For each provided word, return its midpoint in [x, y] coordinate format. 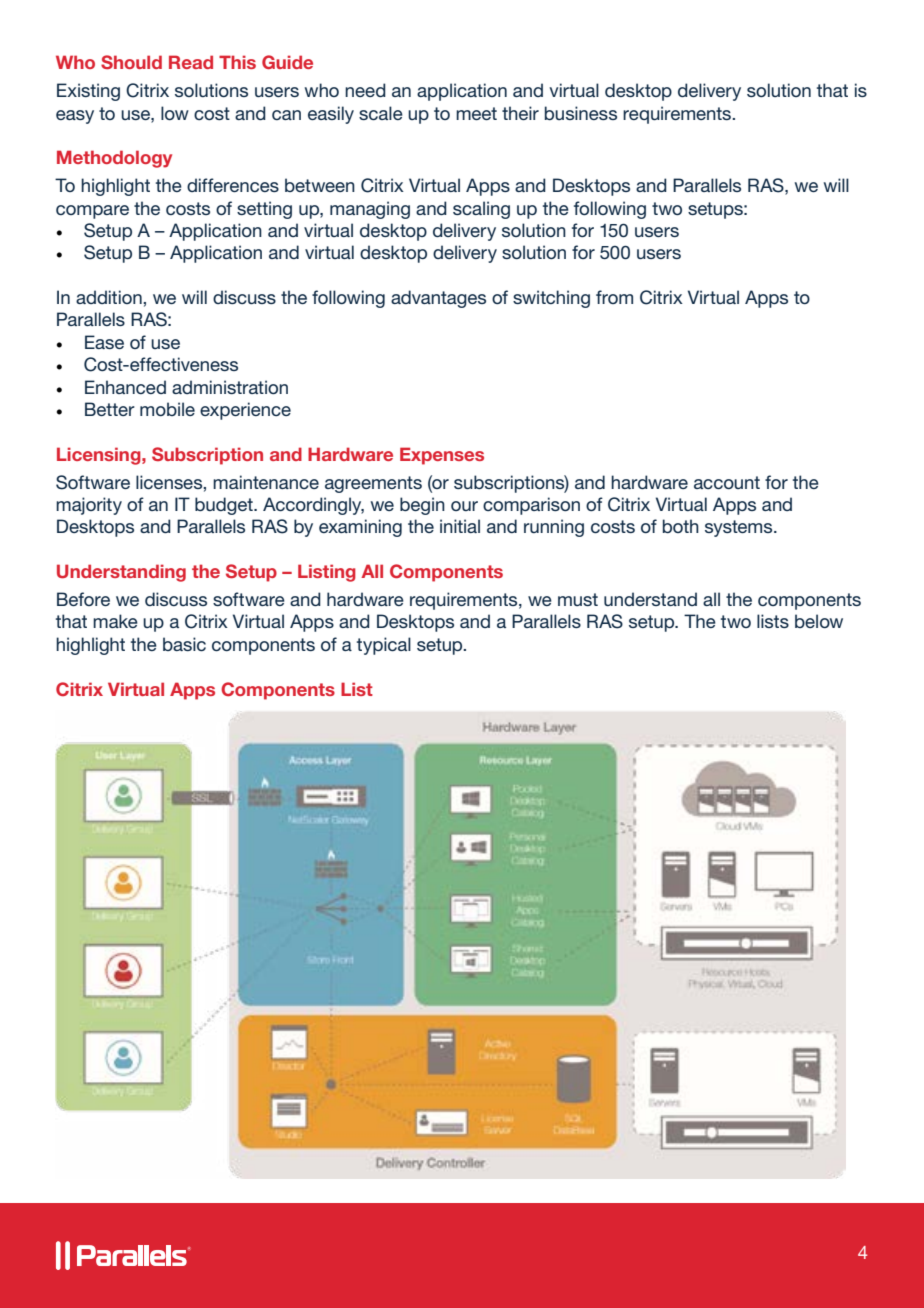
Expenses [442, 456]
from [614, 297]
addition [110, 297]
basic [184, 644]
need [365, 90]
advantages [438, 299]
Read [191, 62]
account [727, 482]
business [581, 113]
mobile [167, 409]
